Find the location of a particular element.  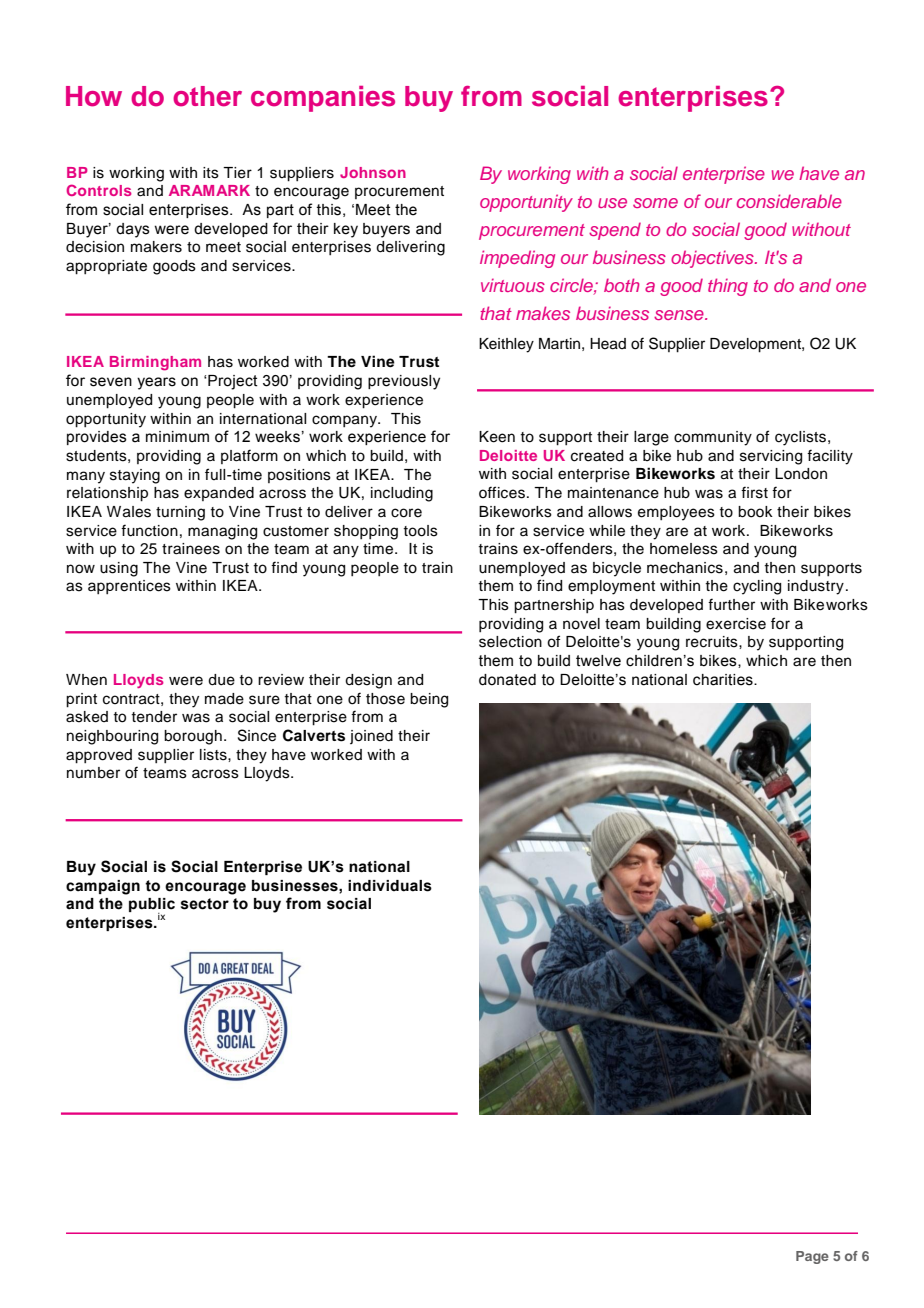

being is located at coordinates (429, 700).
